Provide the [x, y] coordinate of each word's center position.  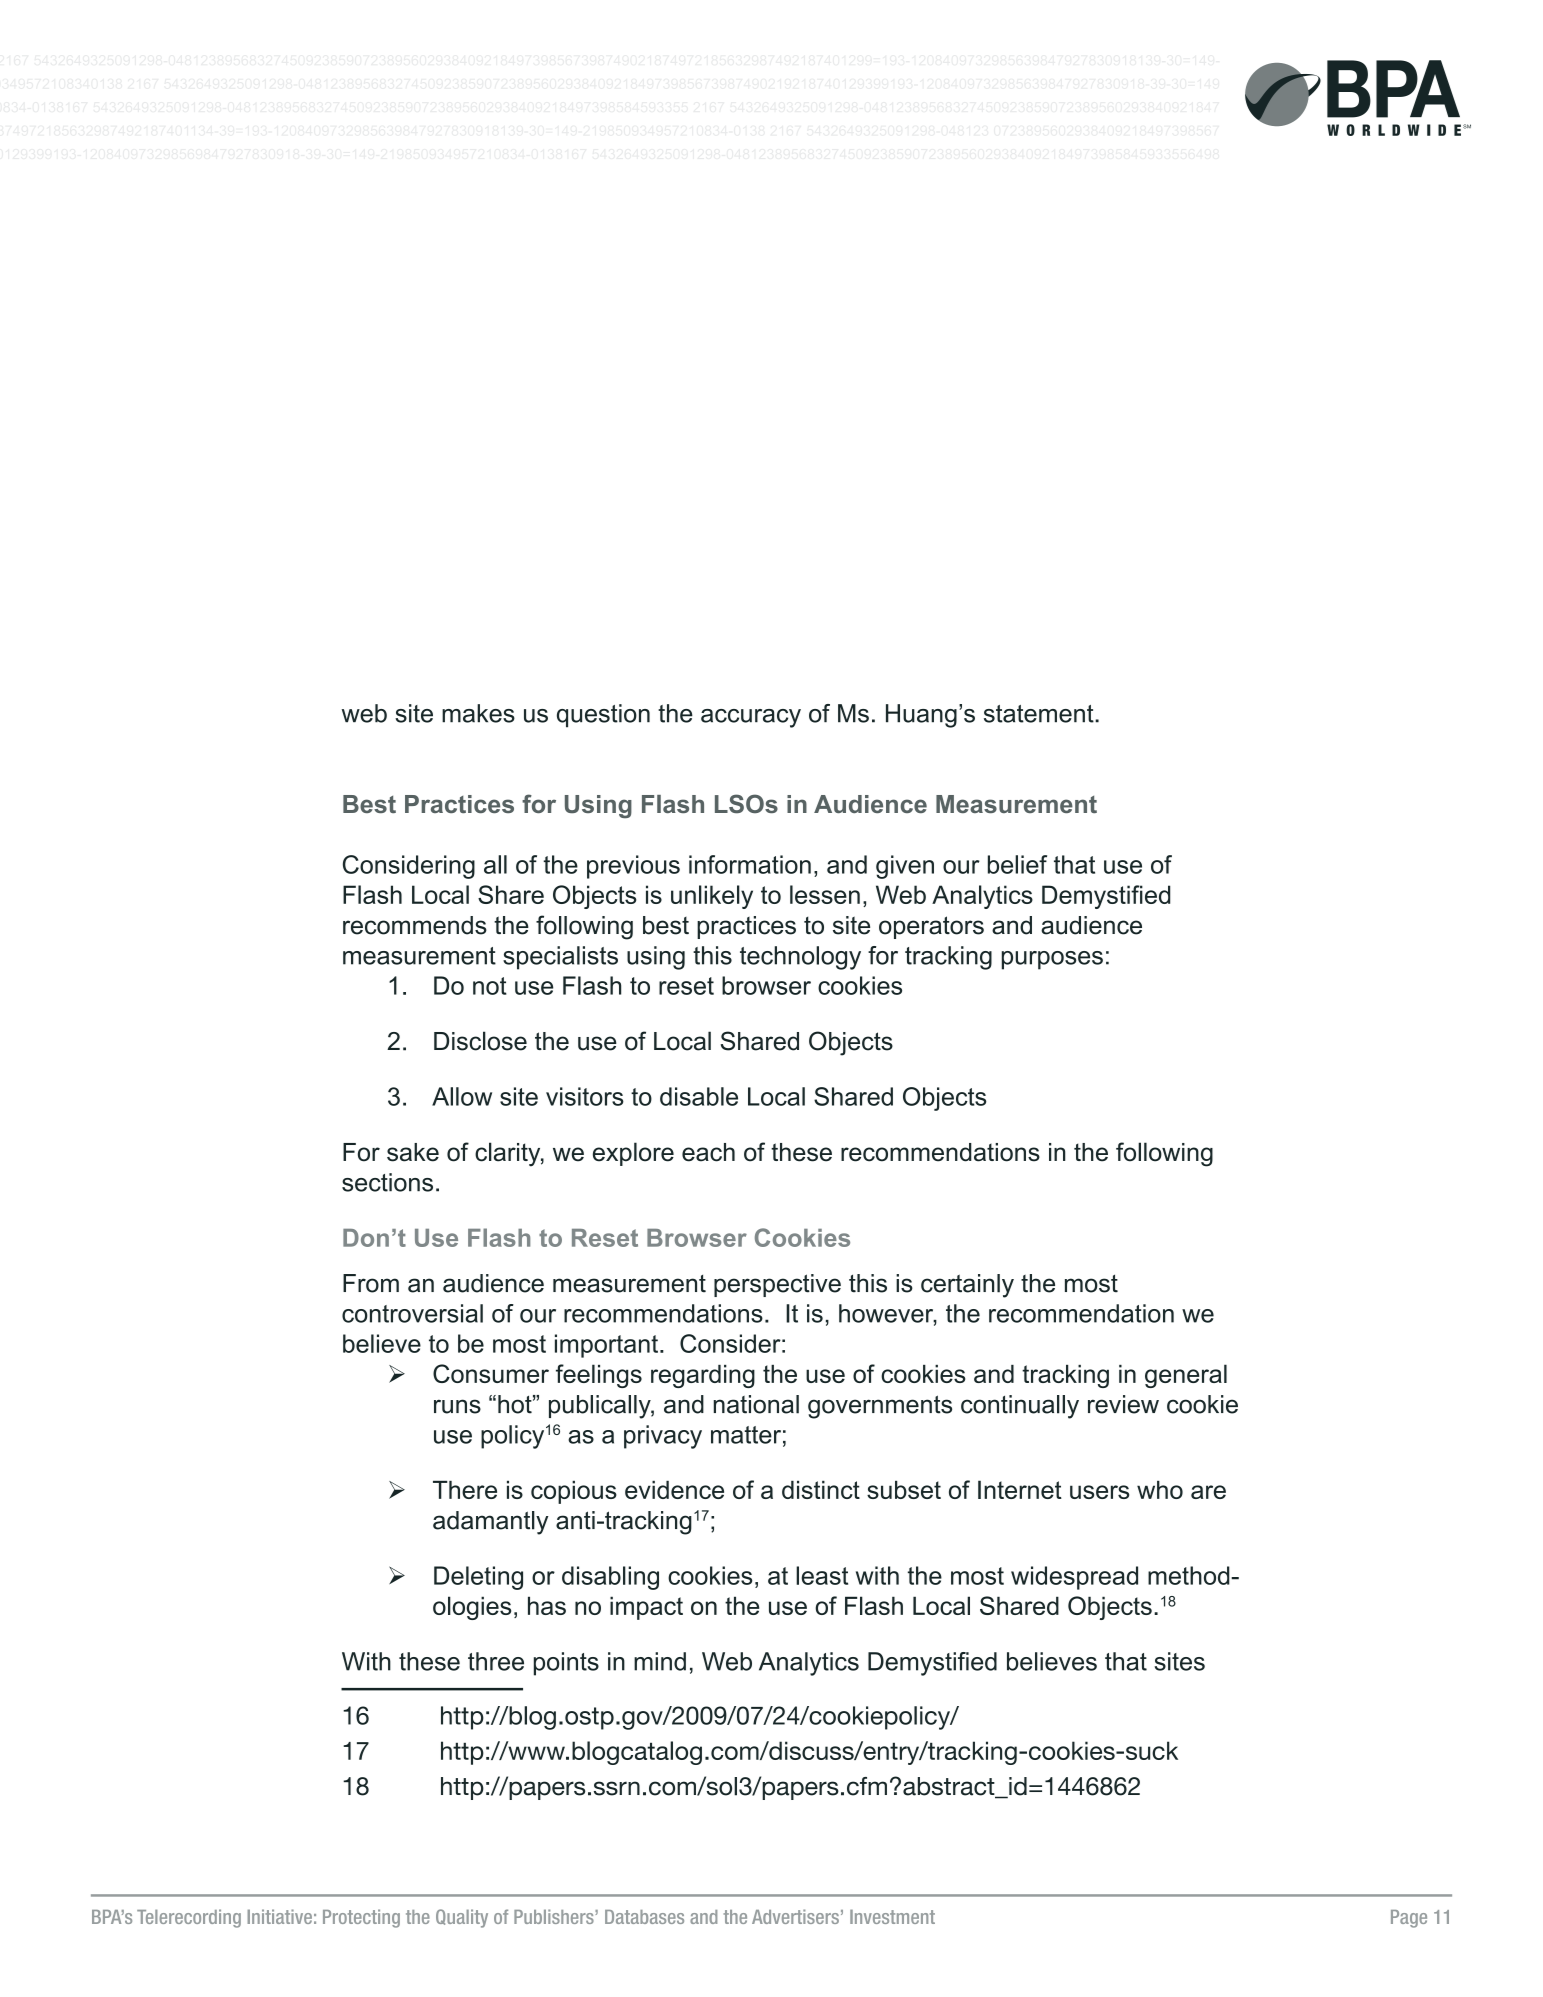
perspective [777, 1285]
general [1186, 1376]
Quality [462, 1918]
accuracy [751, 718]
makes [478, 713]
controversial [412, 1313]
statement [1040, 714]
